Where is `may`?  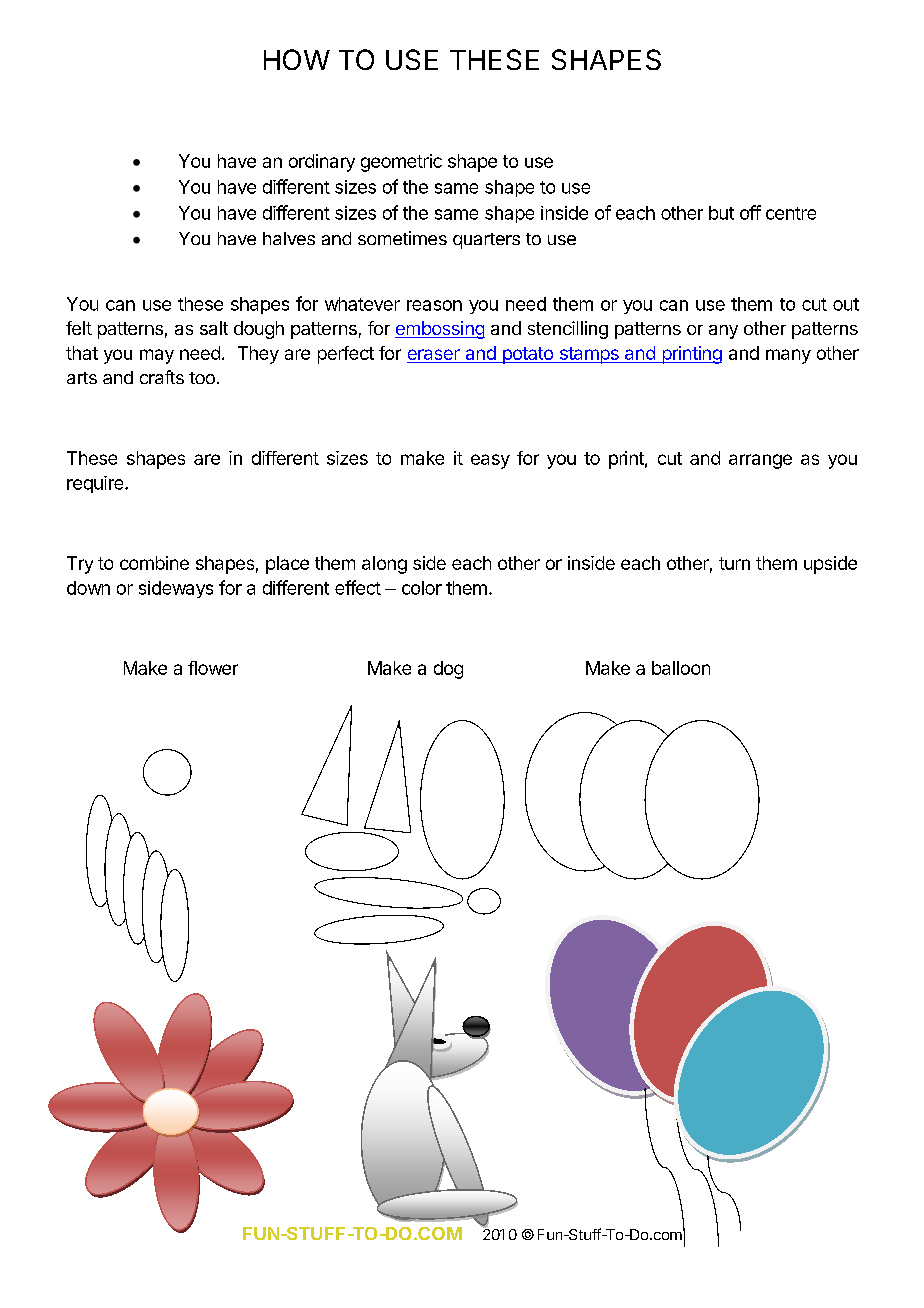 may is located at coordinates (157, 356).
